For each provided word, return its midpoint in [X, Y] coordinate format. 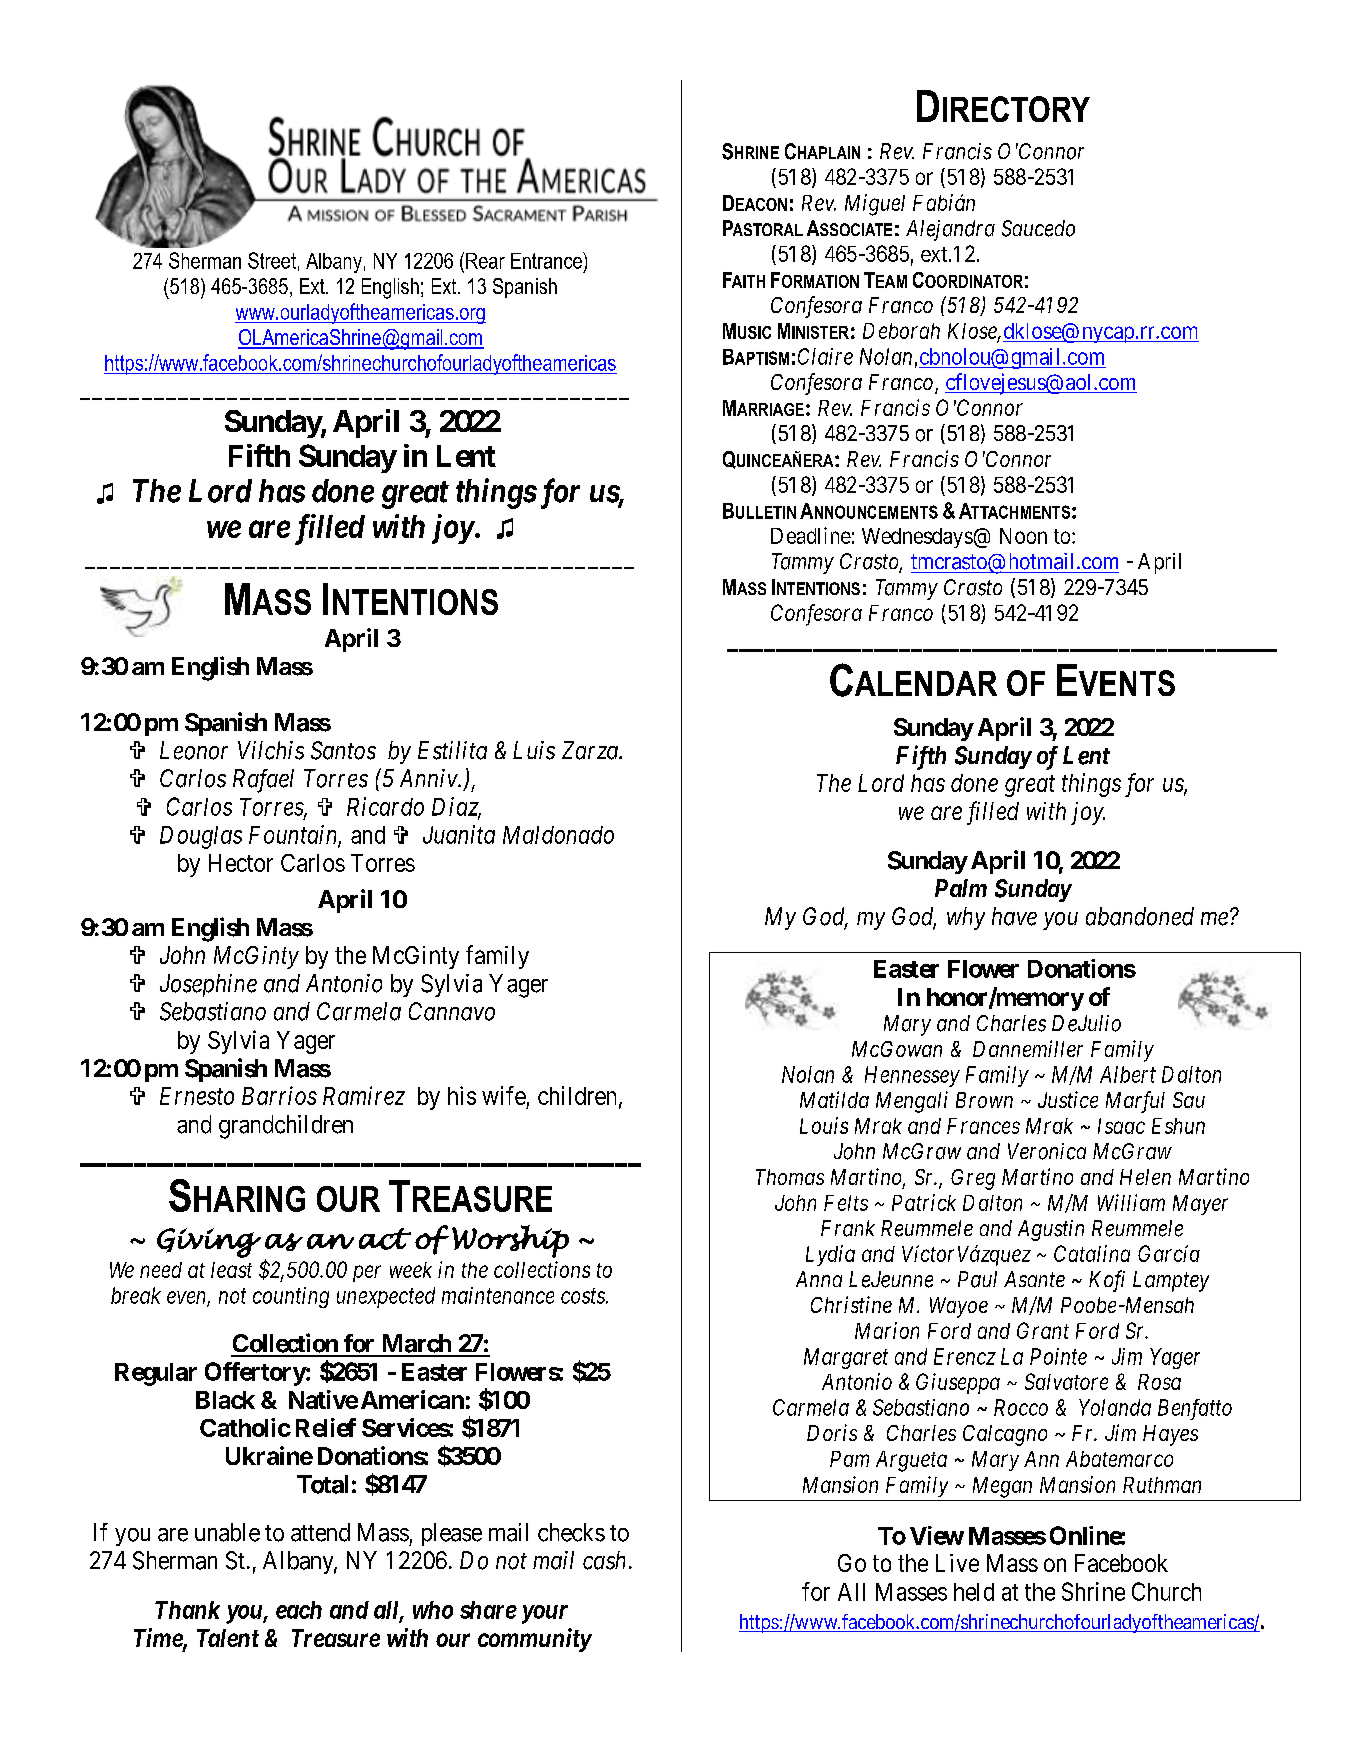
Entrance [547, 260]
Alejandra [950, 230]
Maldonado [558, 835]
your [545, 1614]
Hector [241, 863]
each [299, 1610]
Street [272, 260]
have [1014, 916]
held [974, 1592]
